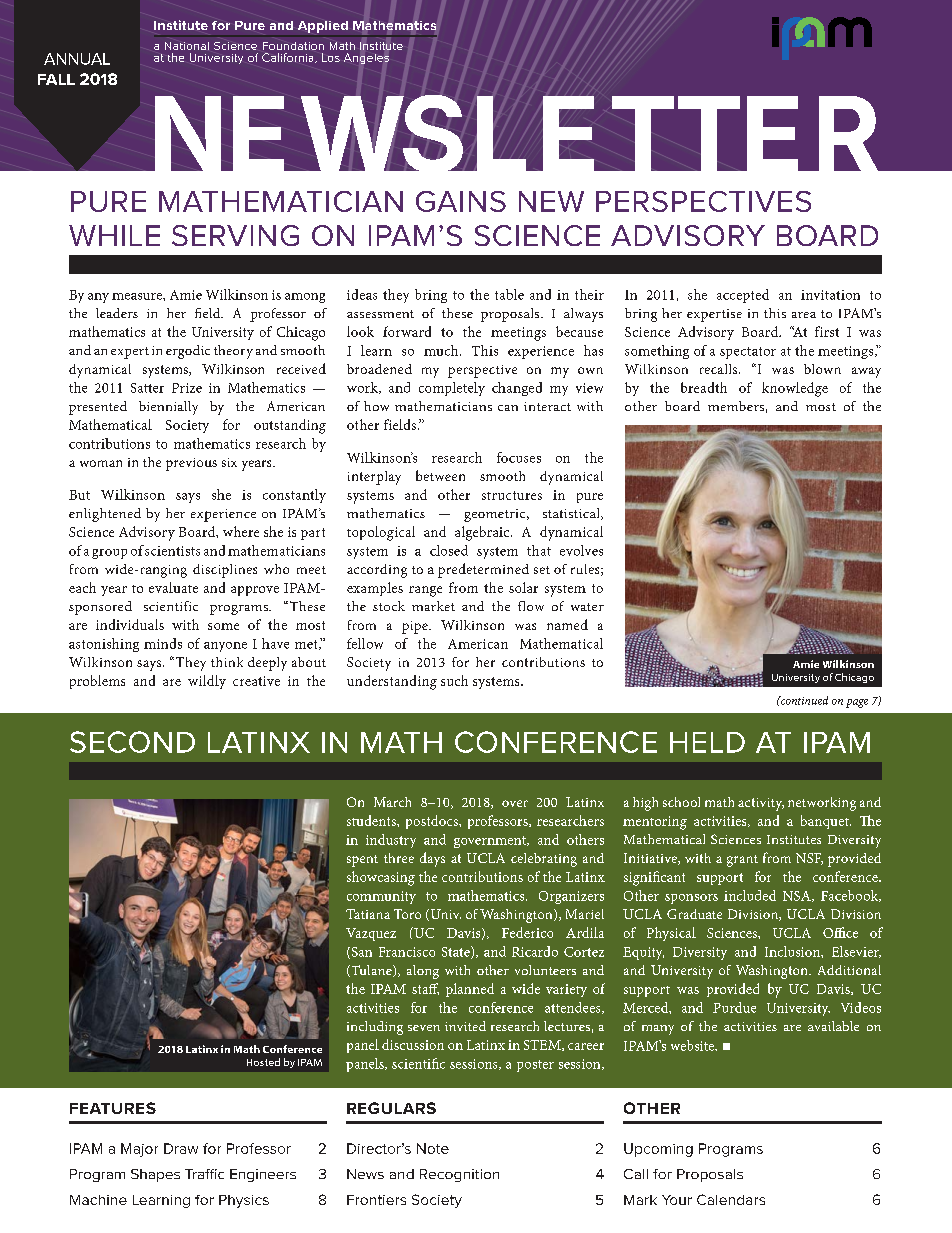 This document has height=1233, width=952. Describe the element at coordinates (433, 822) in the document. I see `postdocs` at that location.
